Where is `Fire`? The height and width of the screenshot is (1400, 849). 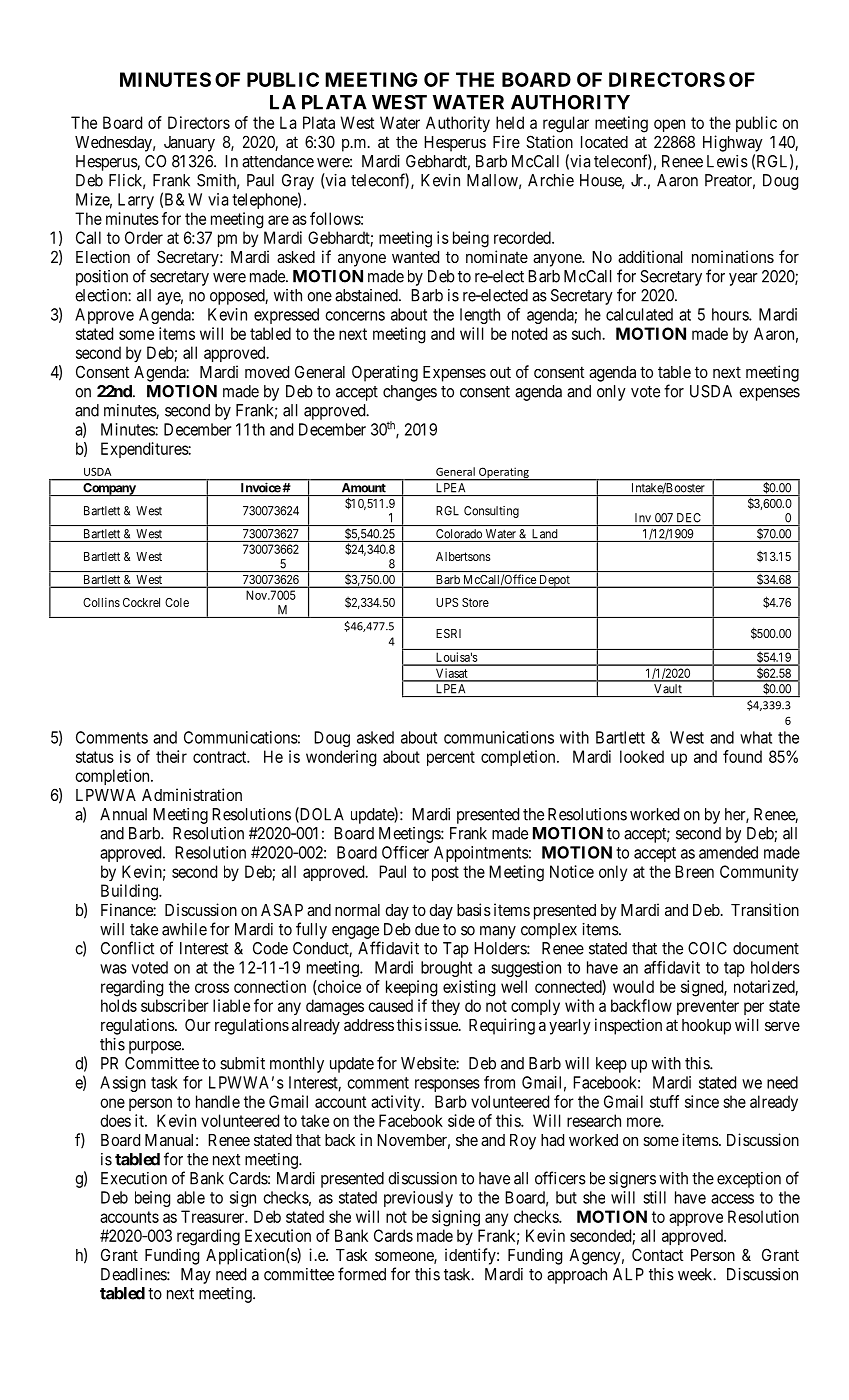
Fire is located at coordinates (506, 141).
